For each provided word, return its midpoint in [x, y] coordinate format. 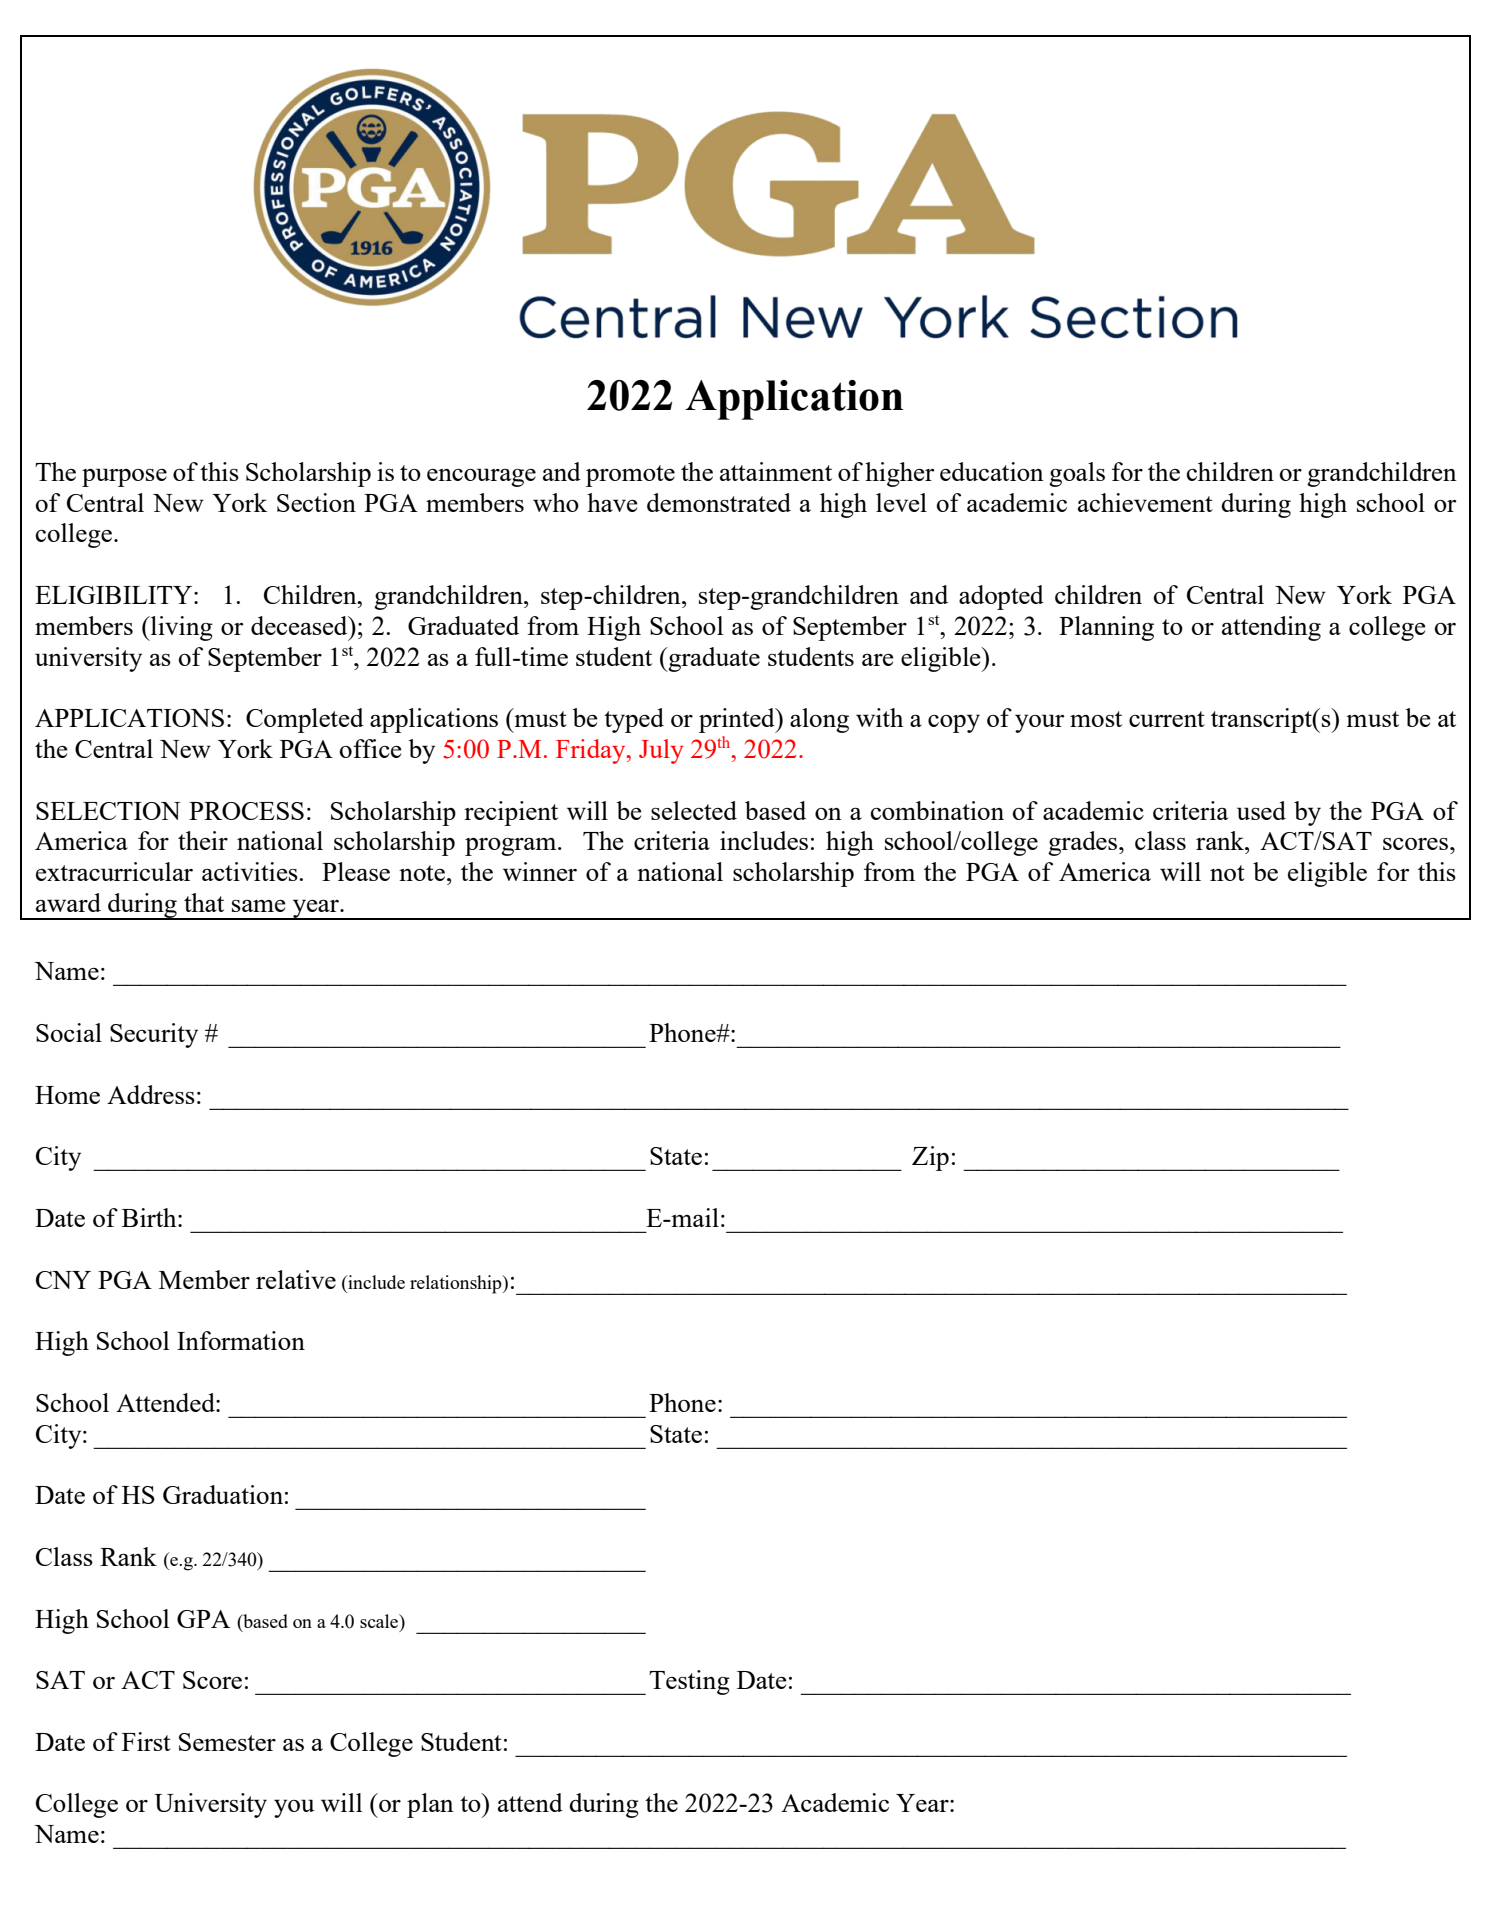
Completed [305, 720]
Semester [227, 1742]
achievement [1145, 502]
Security [154, 1035]
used [1261, 810]
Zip [930, 1158]
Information [241, 1340]
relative [296, 1279]
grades [1084, 843]
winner [540, 871]
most [1096, 719]
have [612, 502]
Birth [150, 1217]
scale [380, 1621]
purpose [124, 477]
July [661, 751]
